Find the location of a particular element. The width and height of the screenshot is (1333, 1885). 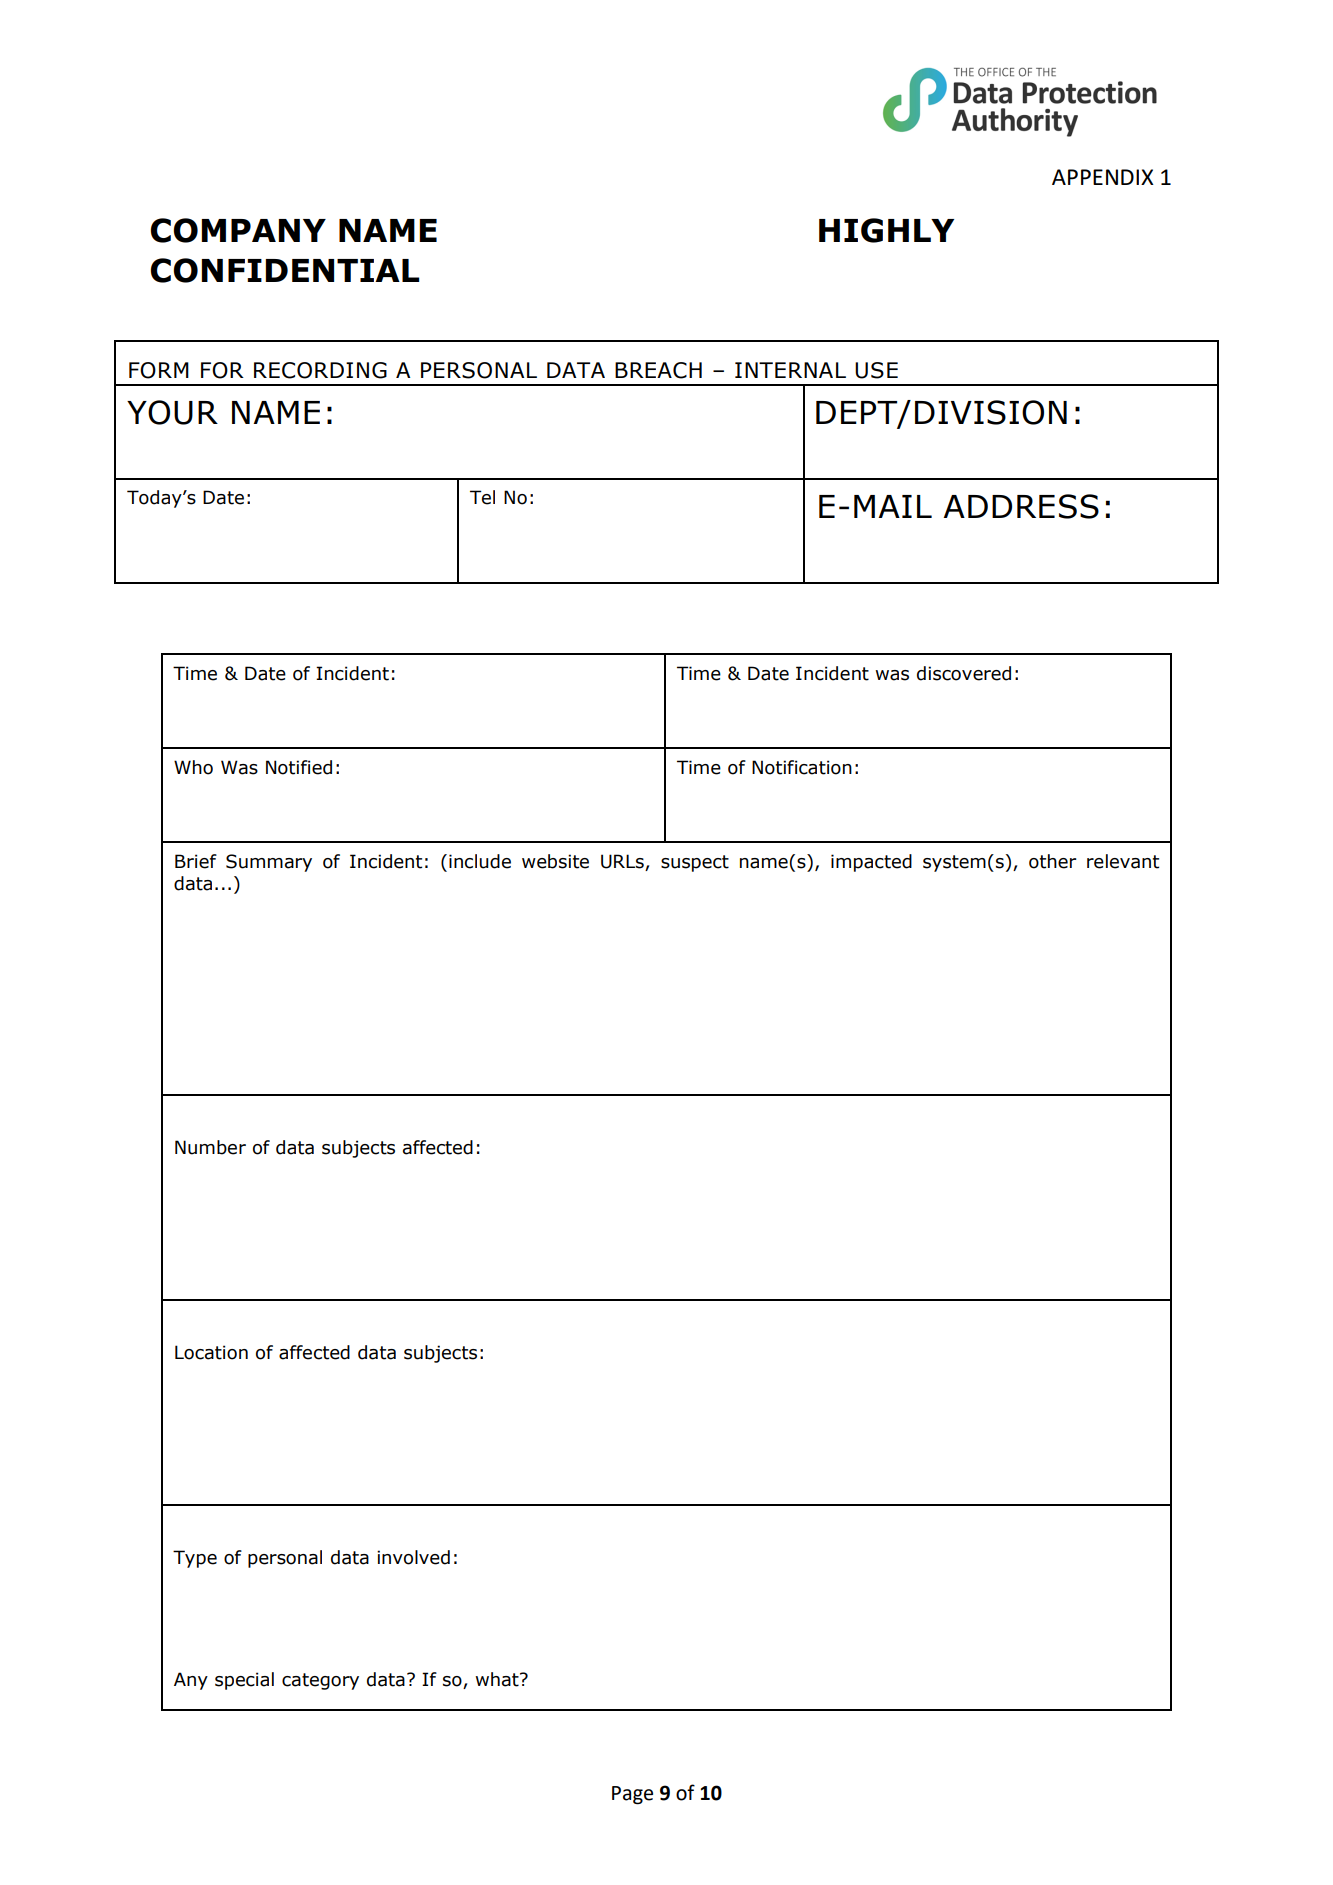

Notified is located at coordinates (299, 767).
